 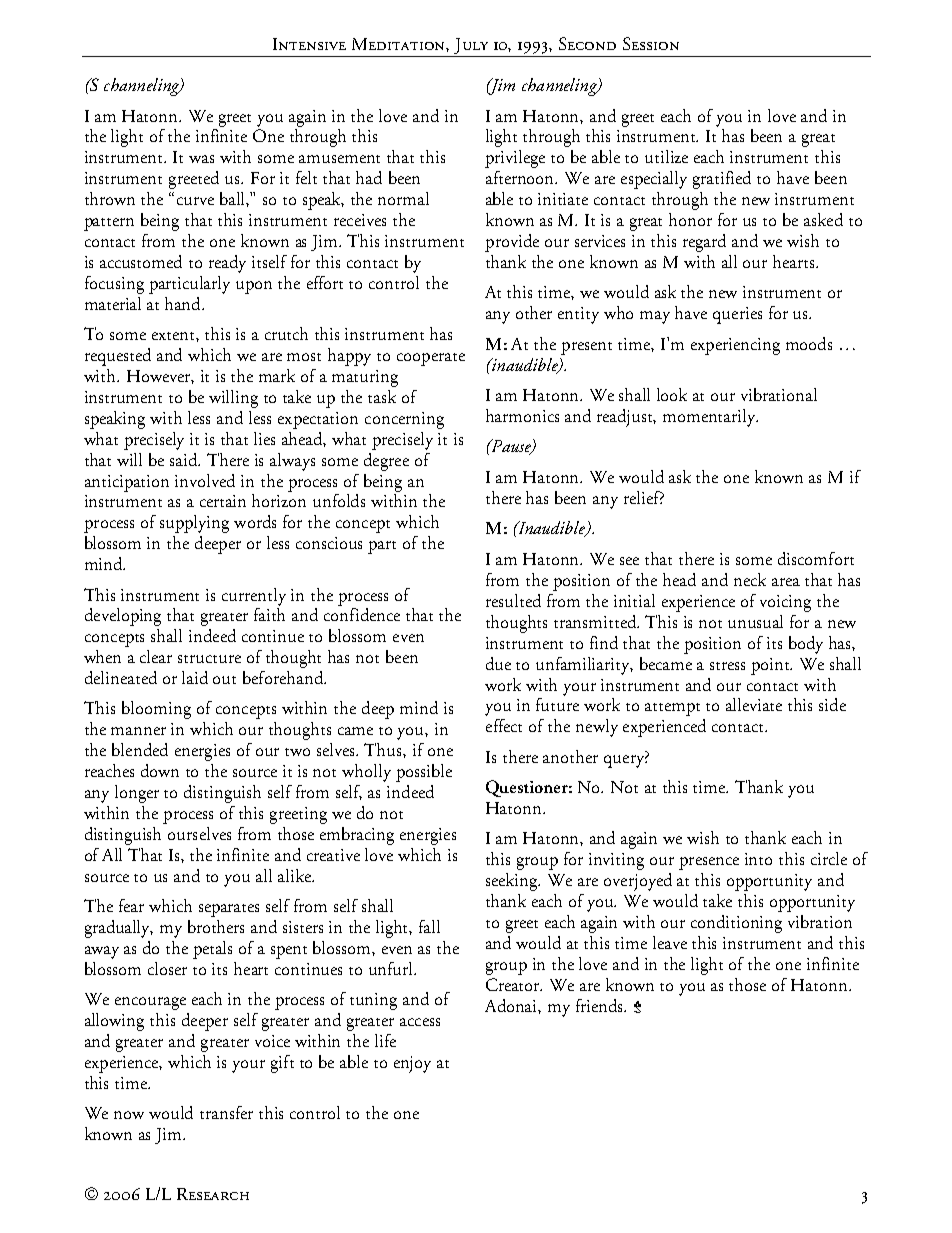 What do you see at coordinates (513, 882) in the screenshot?
I see `seeking` at bounding box center [513, 882].
